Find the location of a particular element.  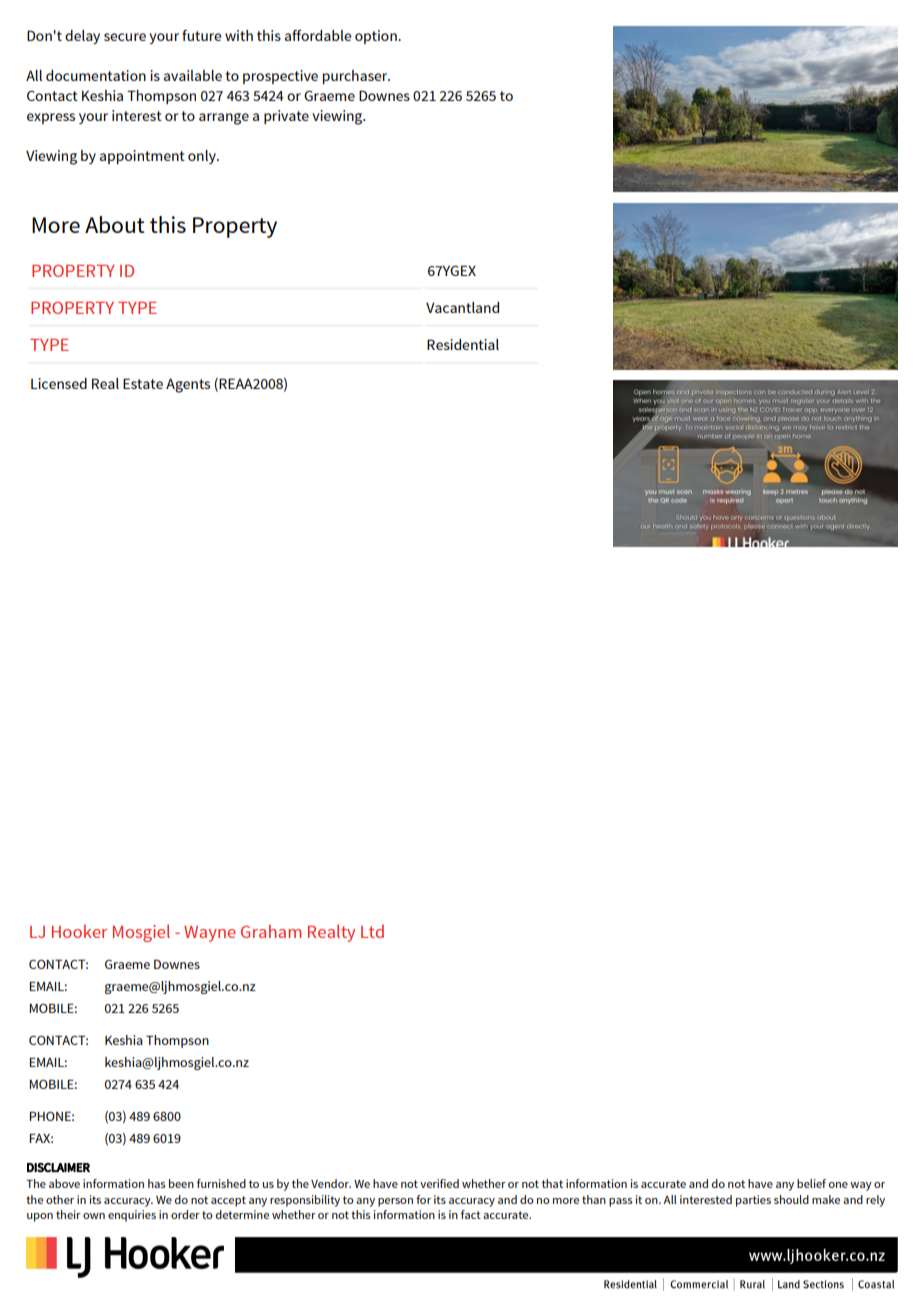

Ltd is located at coordinates (372, 931).
